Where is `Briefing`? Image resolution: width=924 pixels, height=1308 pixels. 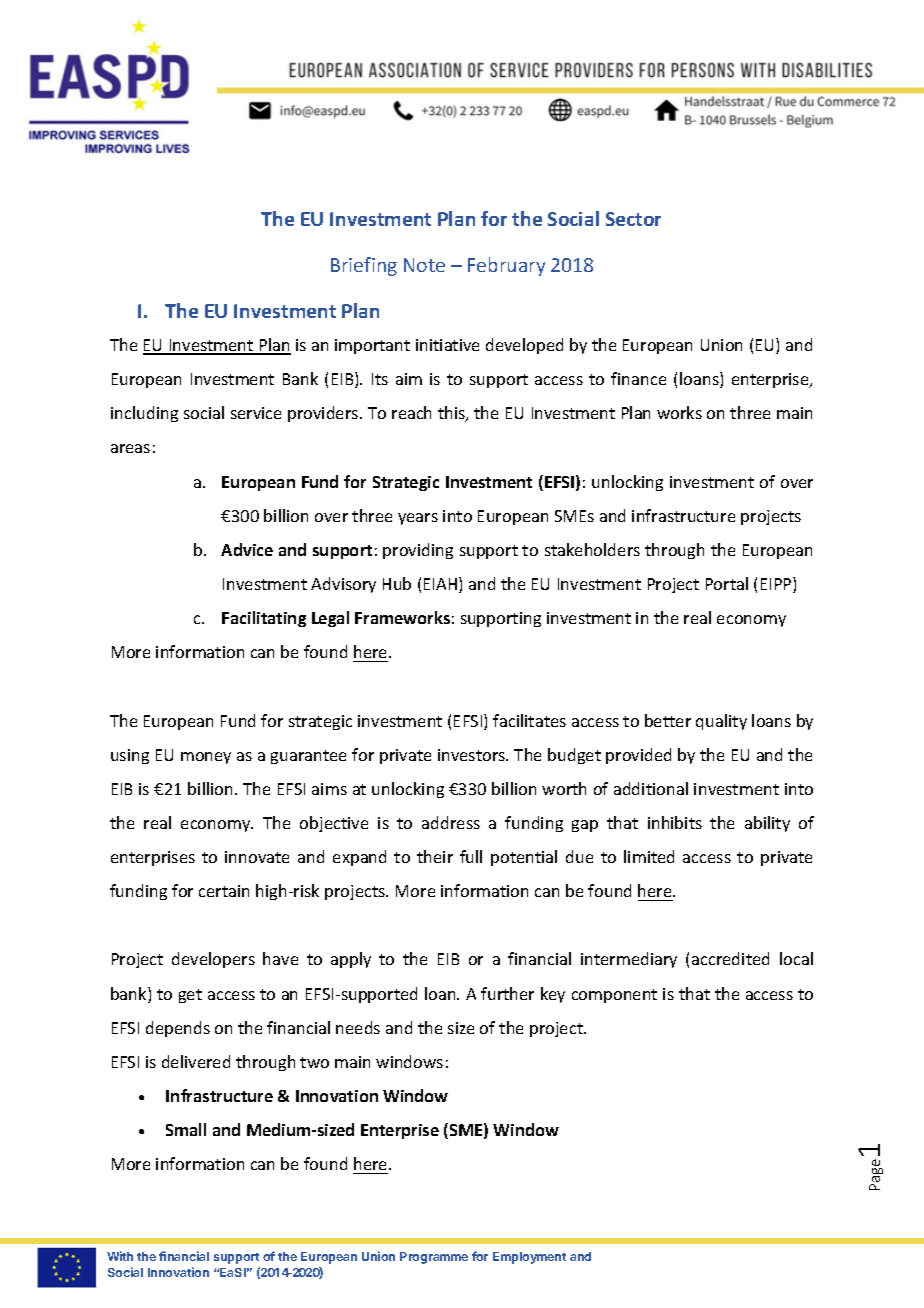
Briefing is located at coordinates (364, 266).
